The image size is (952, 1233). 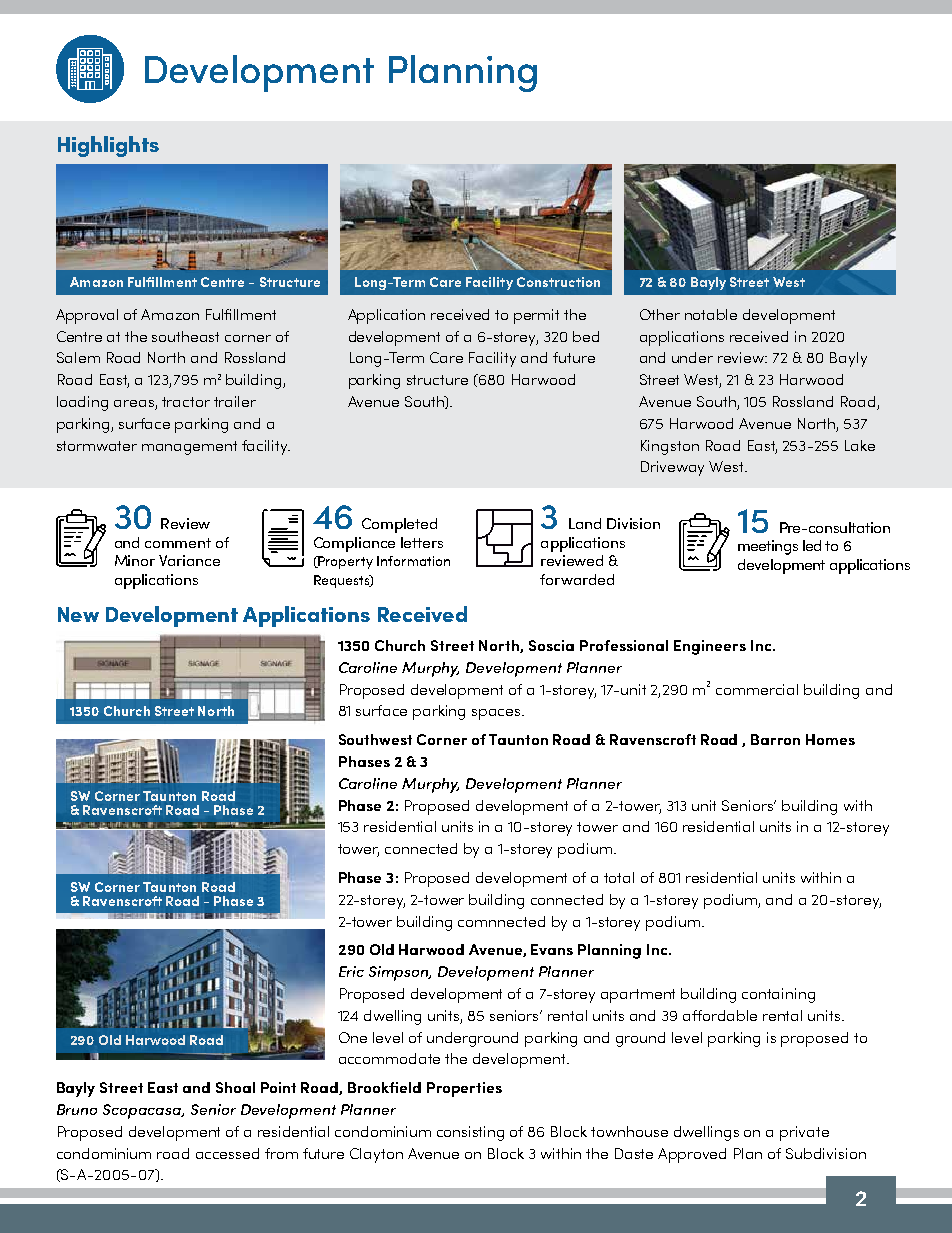 I want to click on Construction, so click(x=558, y=282).
